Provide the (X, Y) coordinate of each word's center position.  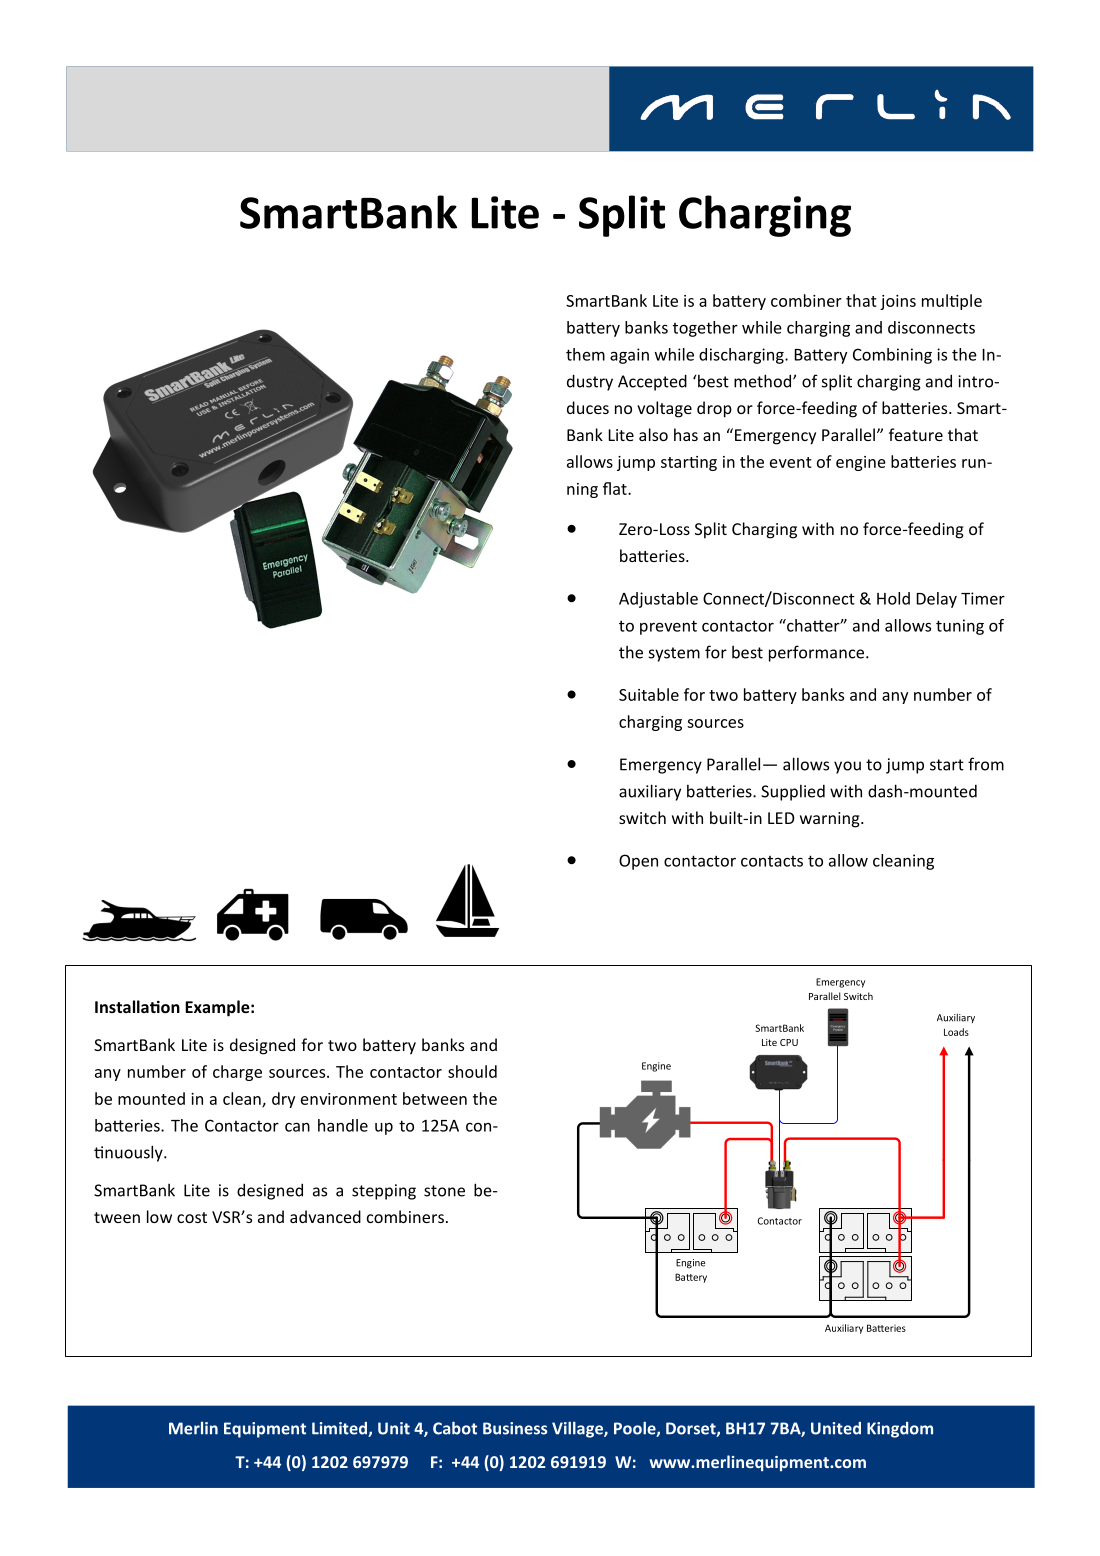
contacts (772, 861)
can (297, 1127)
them (585, 354)
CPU (789, 1042)
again (629, 356)
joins (898, 302)
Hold (893, 598)
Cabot (455, 1428)
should (472, 1071)
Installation (137, 1006)
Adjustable (658, 600)
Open (638, 862)
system (674, 654)
